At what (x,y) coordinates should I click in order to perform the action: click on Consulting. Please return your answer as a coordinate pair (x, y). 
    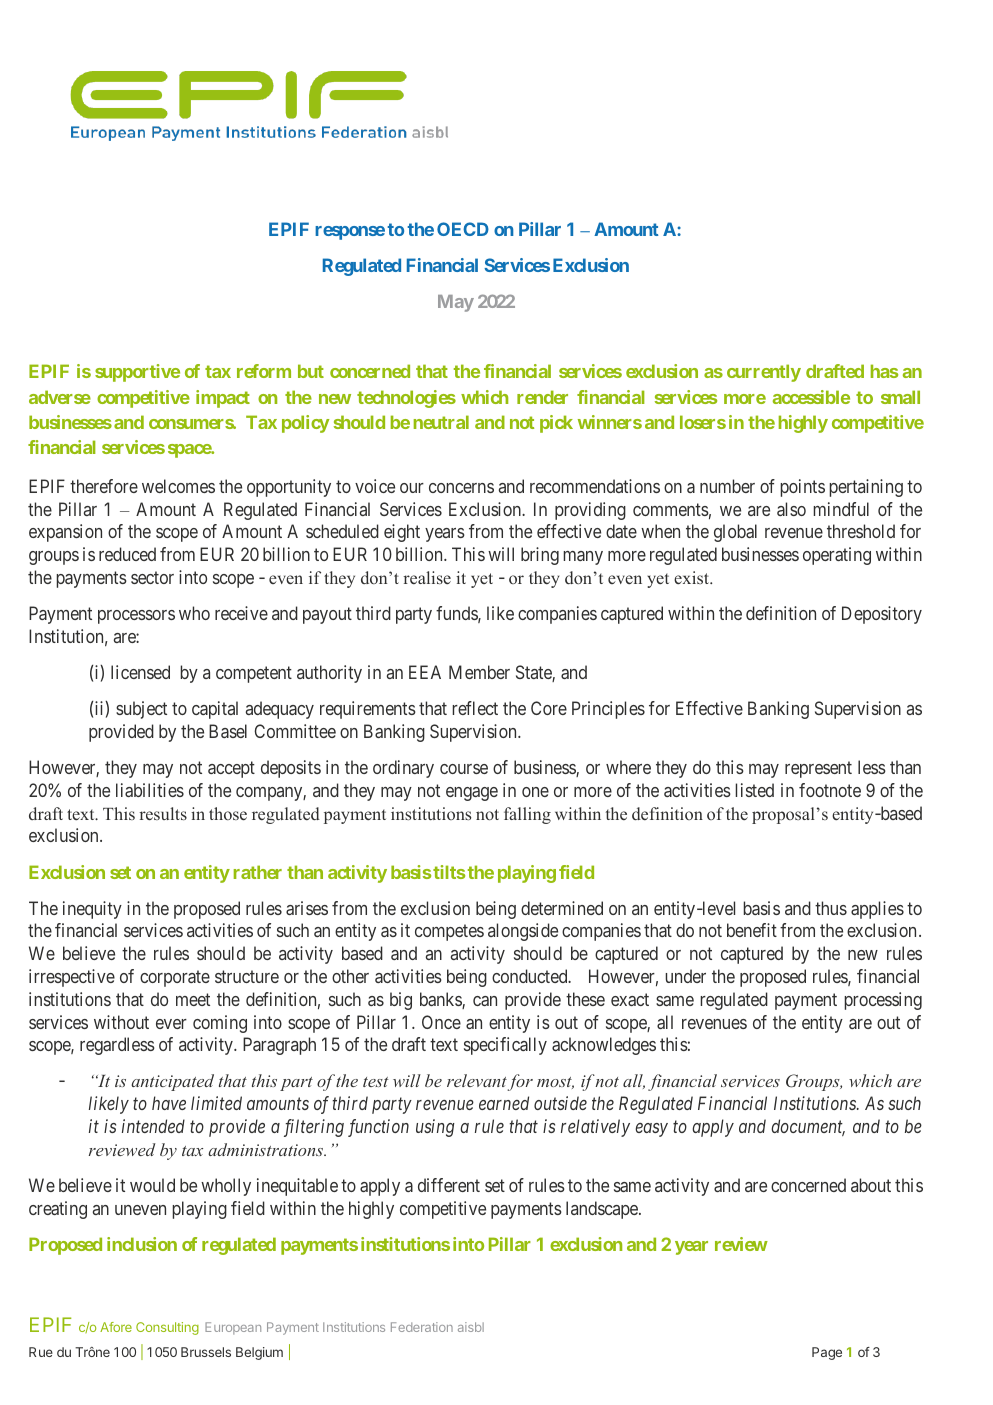
    Looking at the image, I should click on (167, 1328).
